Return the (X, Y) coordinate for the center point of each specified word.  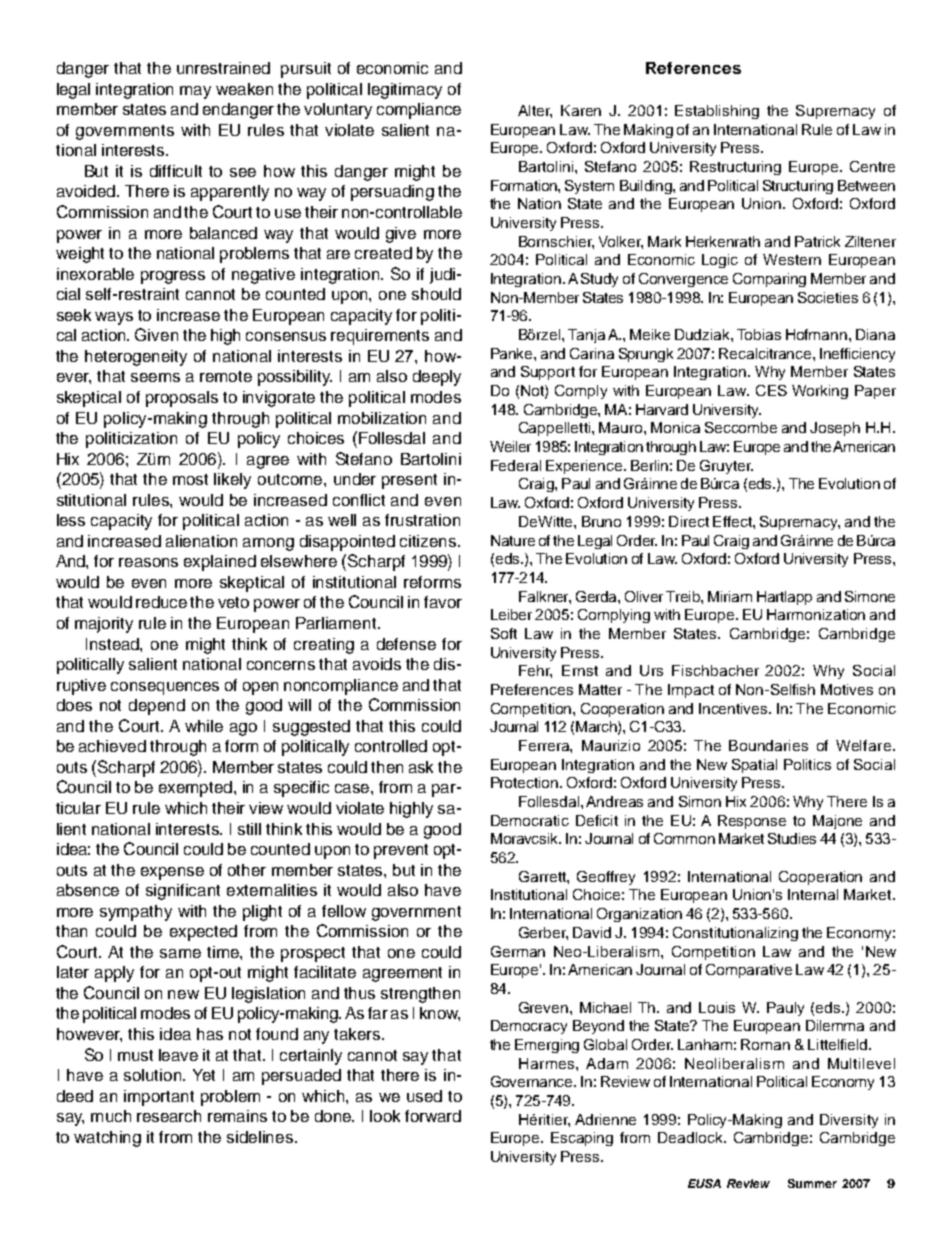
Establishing (717, 112)
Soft (504, 633)
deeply (437, 378)
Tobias (759, 334)
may (195, 92)
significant (183, 892)
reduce (161, 602)
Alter (535, 111)
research (169, 1116)
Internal (813, 894)
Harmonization (816, 614)
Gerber (543, 933)
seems (155, 377)
